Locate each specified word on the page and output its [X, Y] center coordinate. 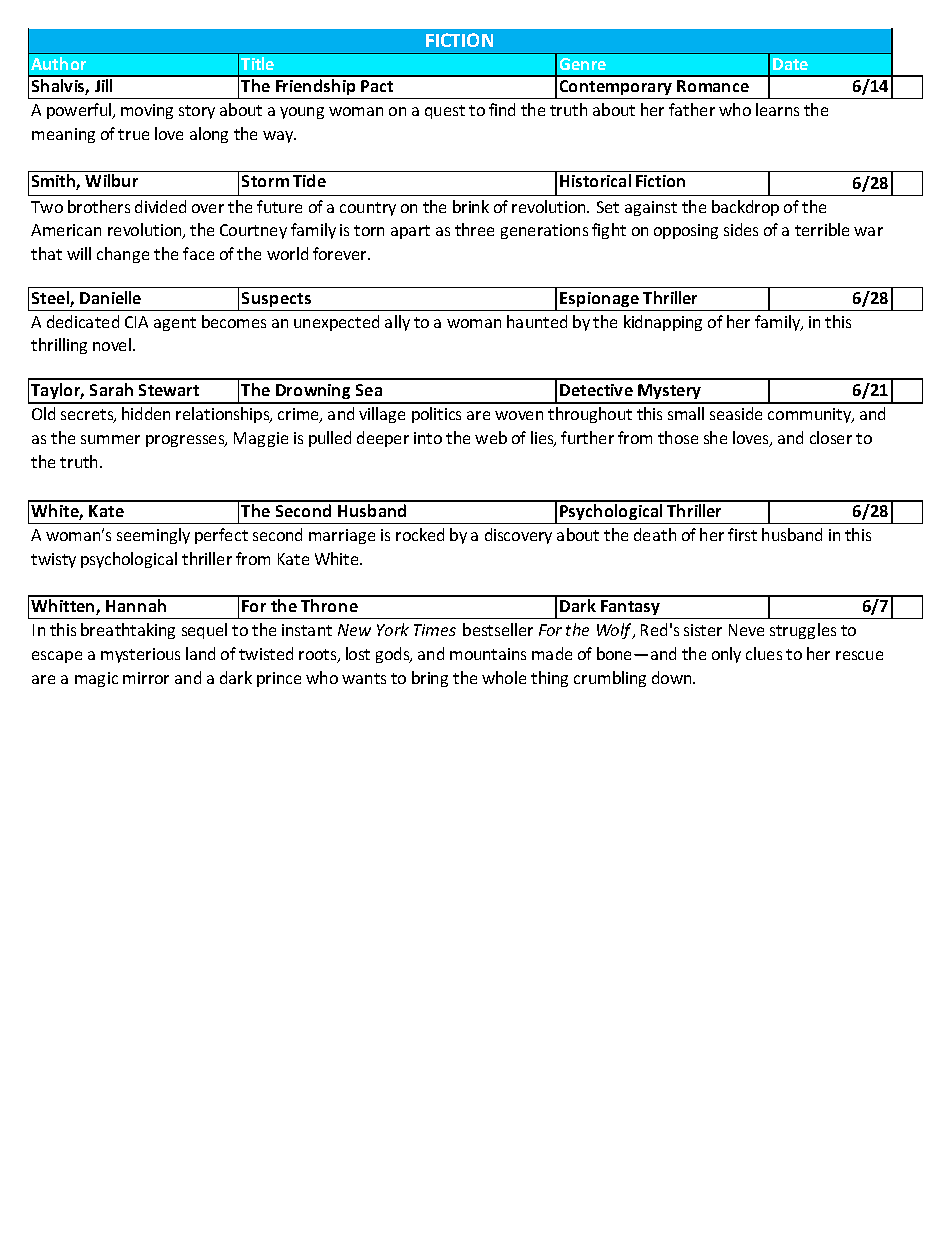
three [474, 229]
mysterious [140, 655]
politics [436, 415]
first [742, 534]
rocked [420, 534]
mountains [488, 654]
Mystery [670, 393]
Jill [103, 85]
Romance [713, 86]
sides [741, 229]
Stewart [169, 390]
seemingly [153, 536]
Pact [377, 86]
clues [764, 653]
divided [160, 206]
